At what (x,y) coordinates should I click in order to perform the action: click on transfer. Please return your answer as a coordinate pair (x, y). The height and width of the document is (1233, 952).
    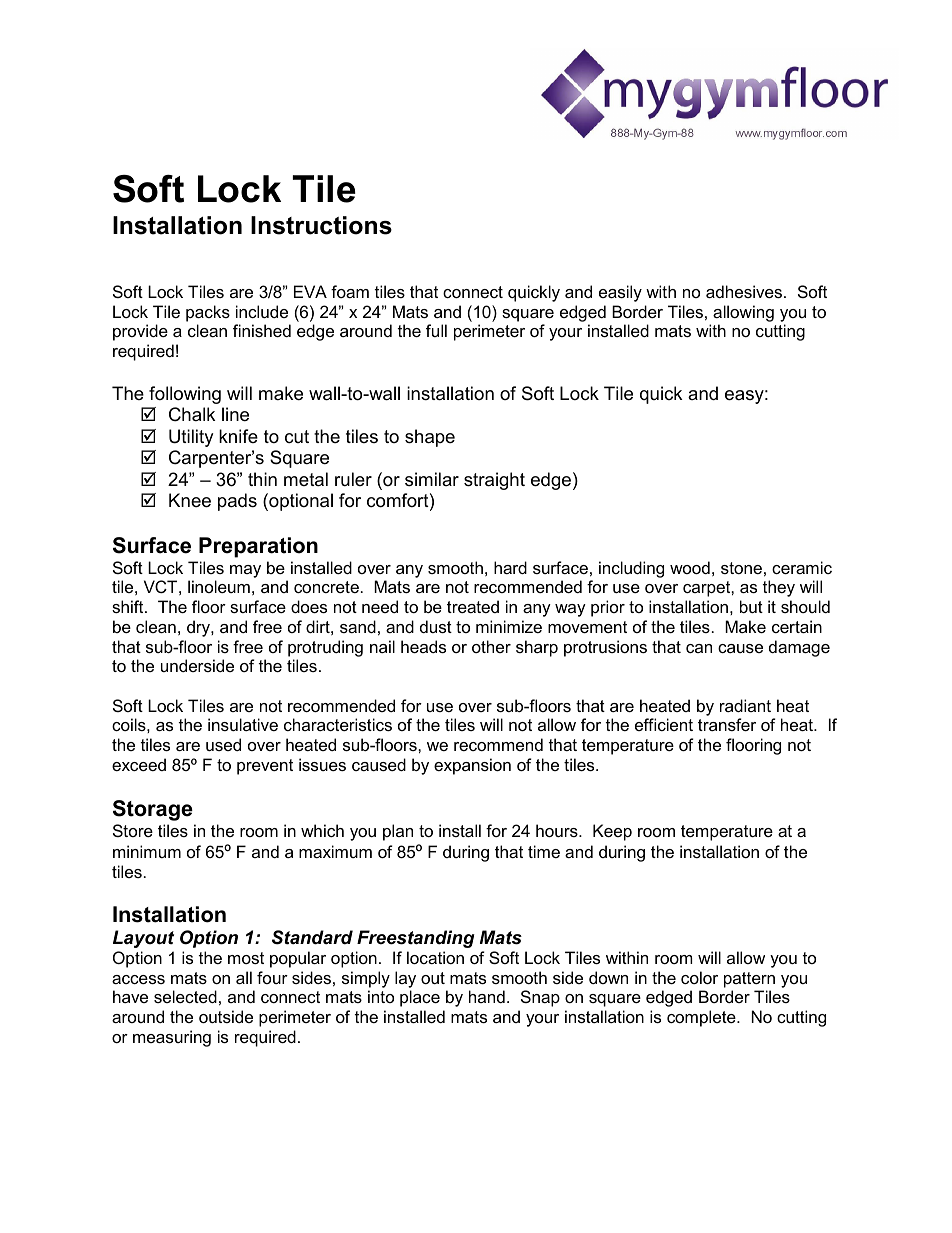
    Looking at the image, I should click on (727, 724).
